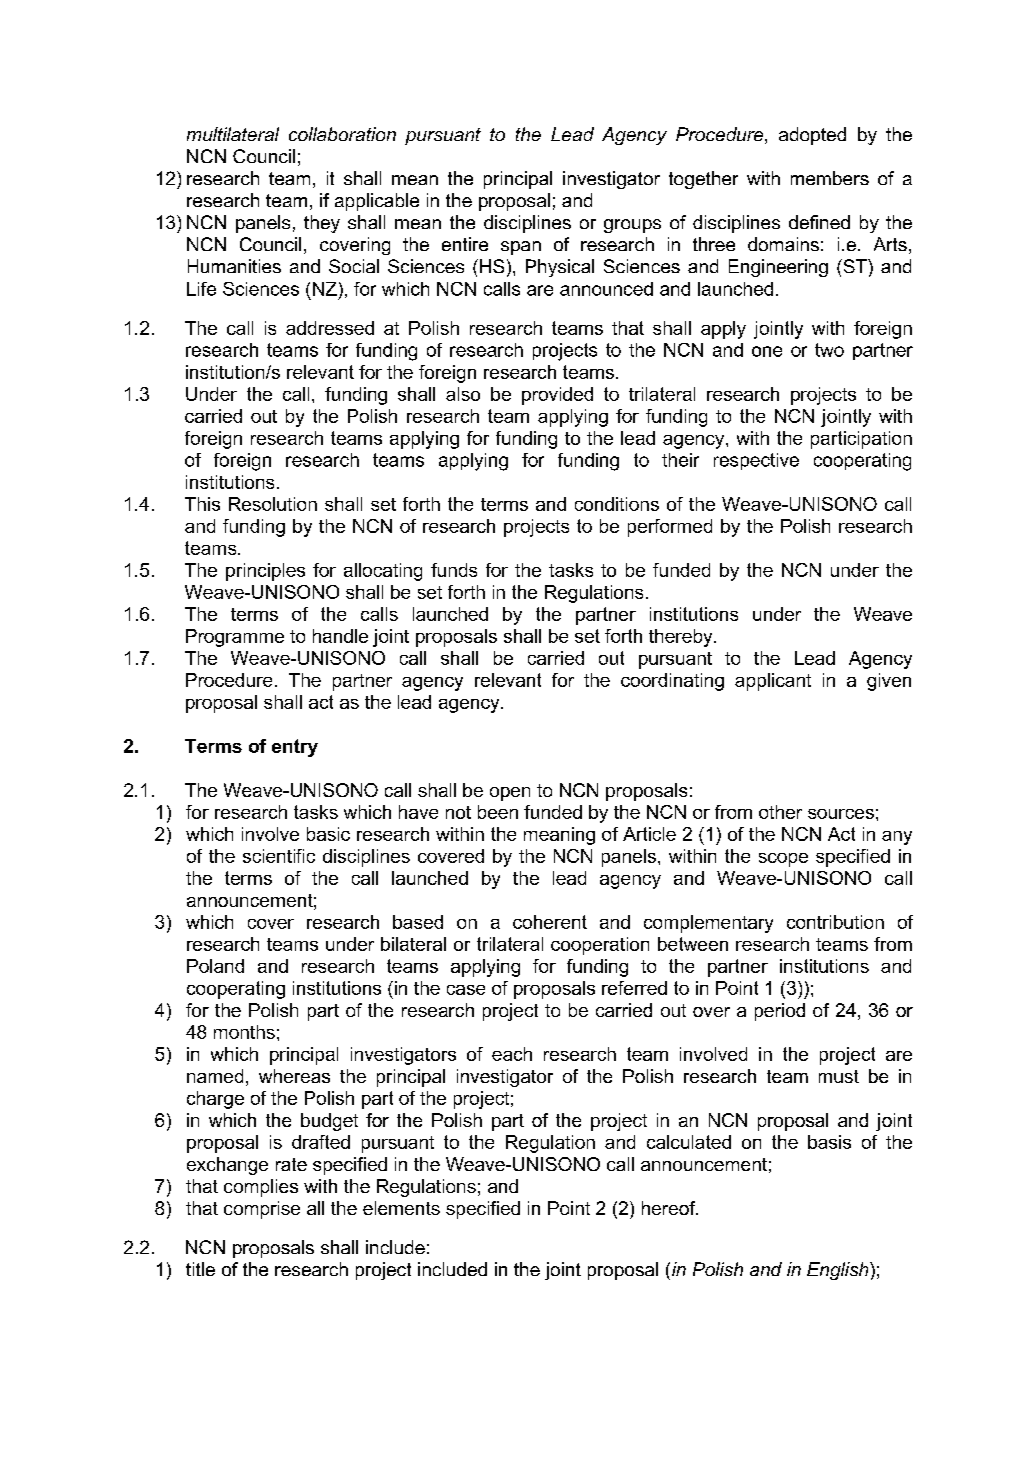 The height and width of the screenshot is (1465, 1036). I want to click on provided, so click(557, 396).
